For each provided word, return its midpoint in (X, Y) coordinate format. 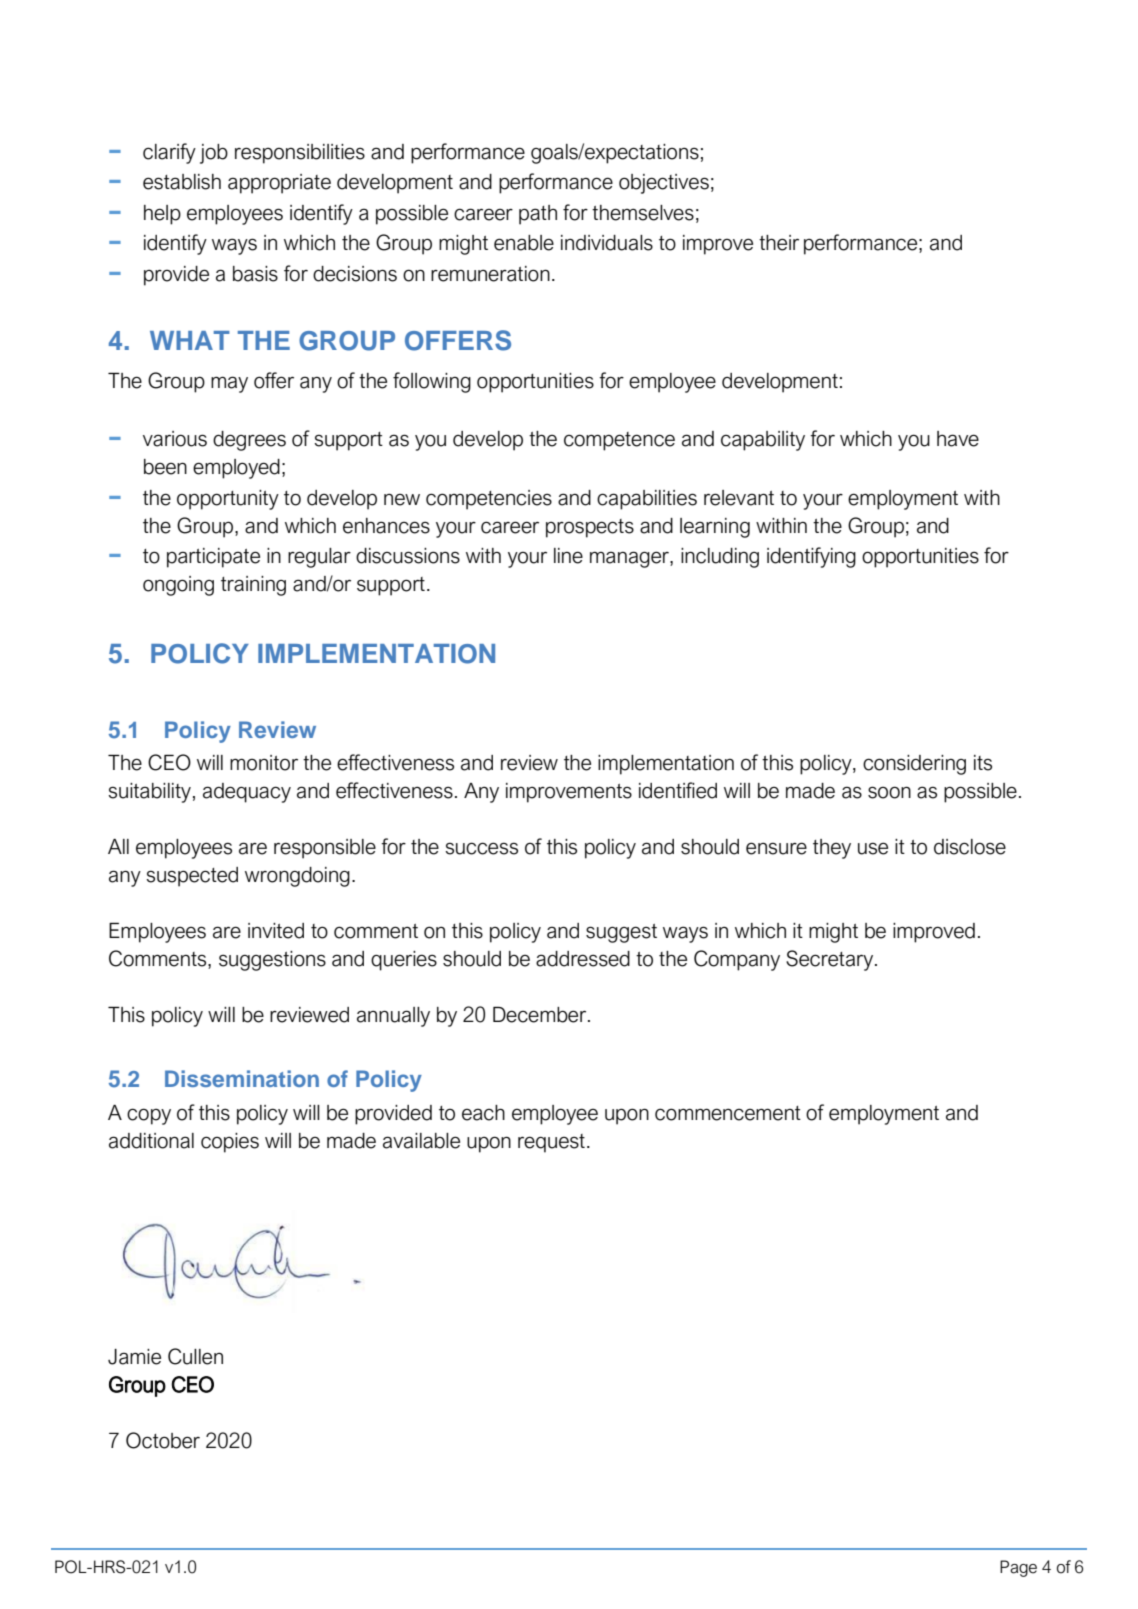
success (481, 848)
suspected (192, 877)
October (163, 1440)
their (779, 243)
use (873, 848)
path (538, 215)
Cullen (195, 1356)
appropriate (279, 184)
